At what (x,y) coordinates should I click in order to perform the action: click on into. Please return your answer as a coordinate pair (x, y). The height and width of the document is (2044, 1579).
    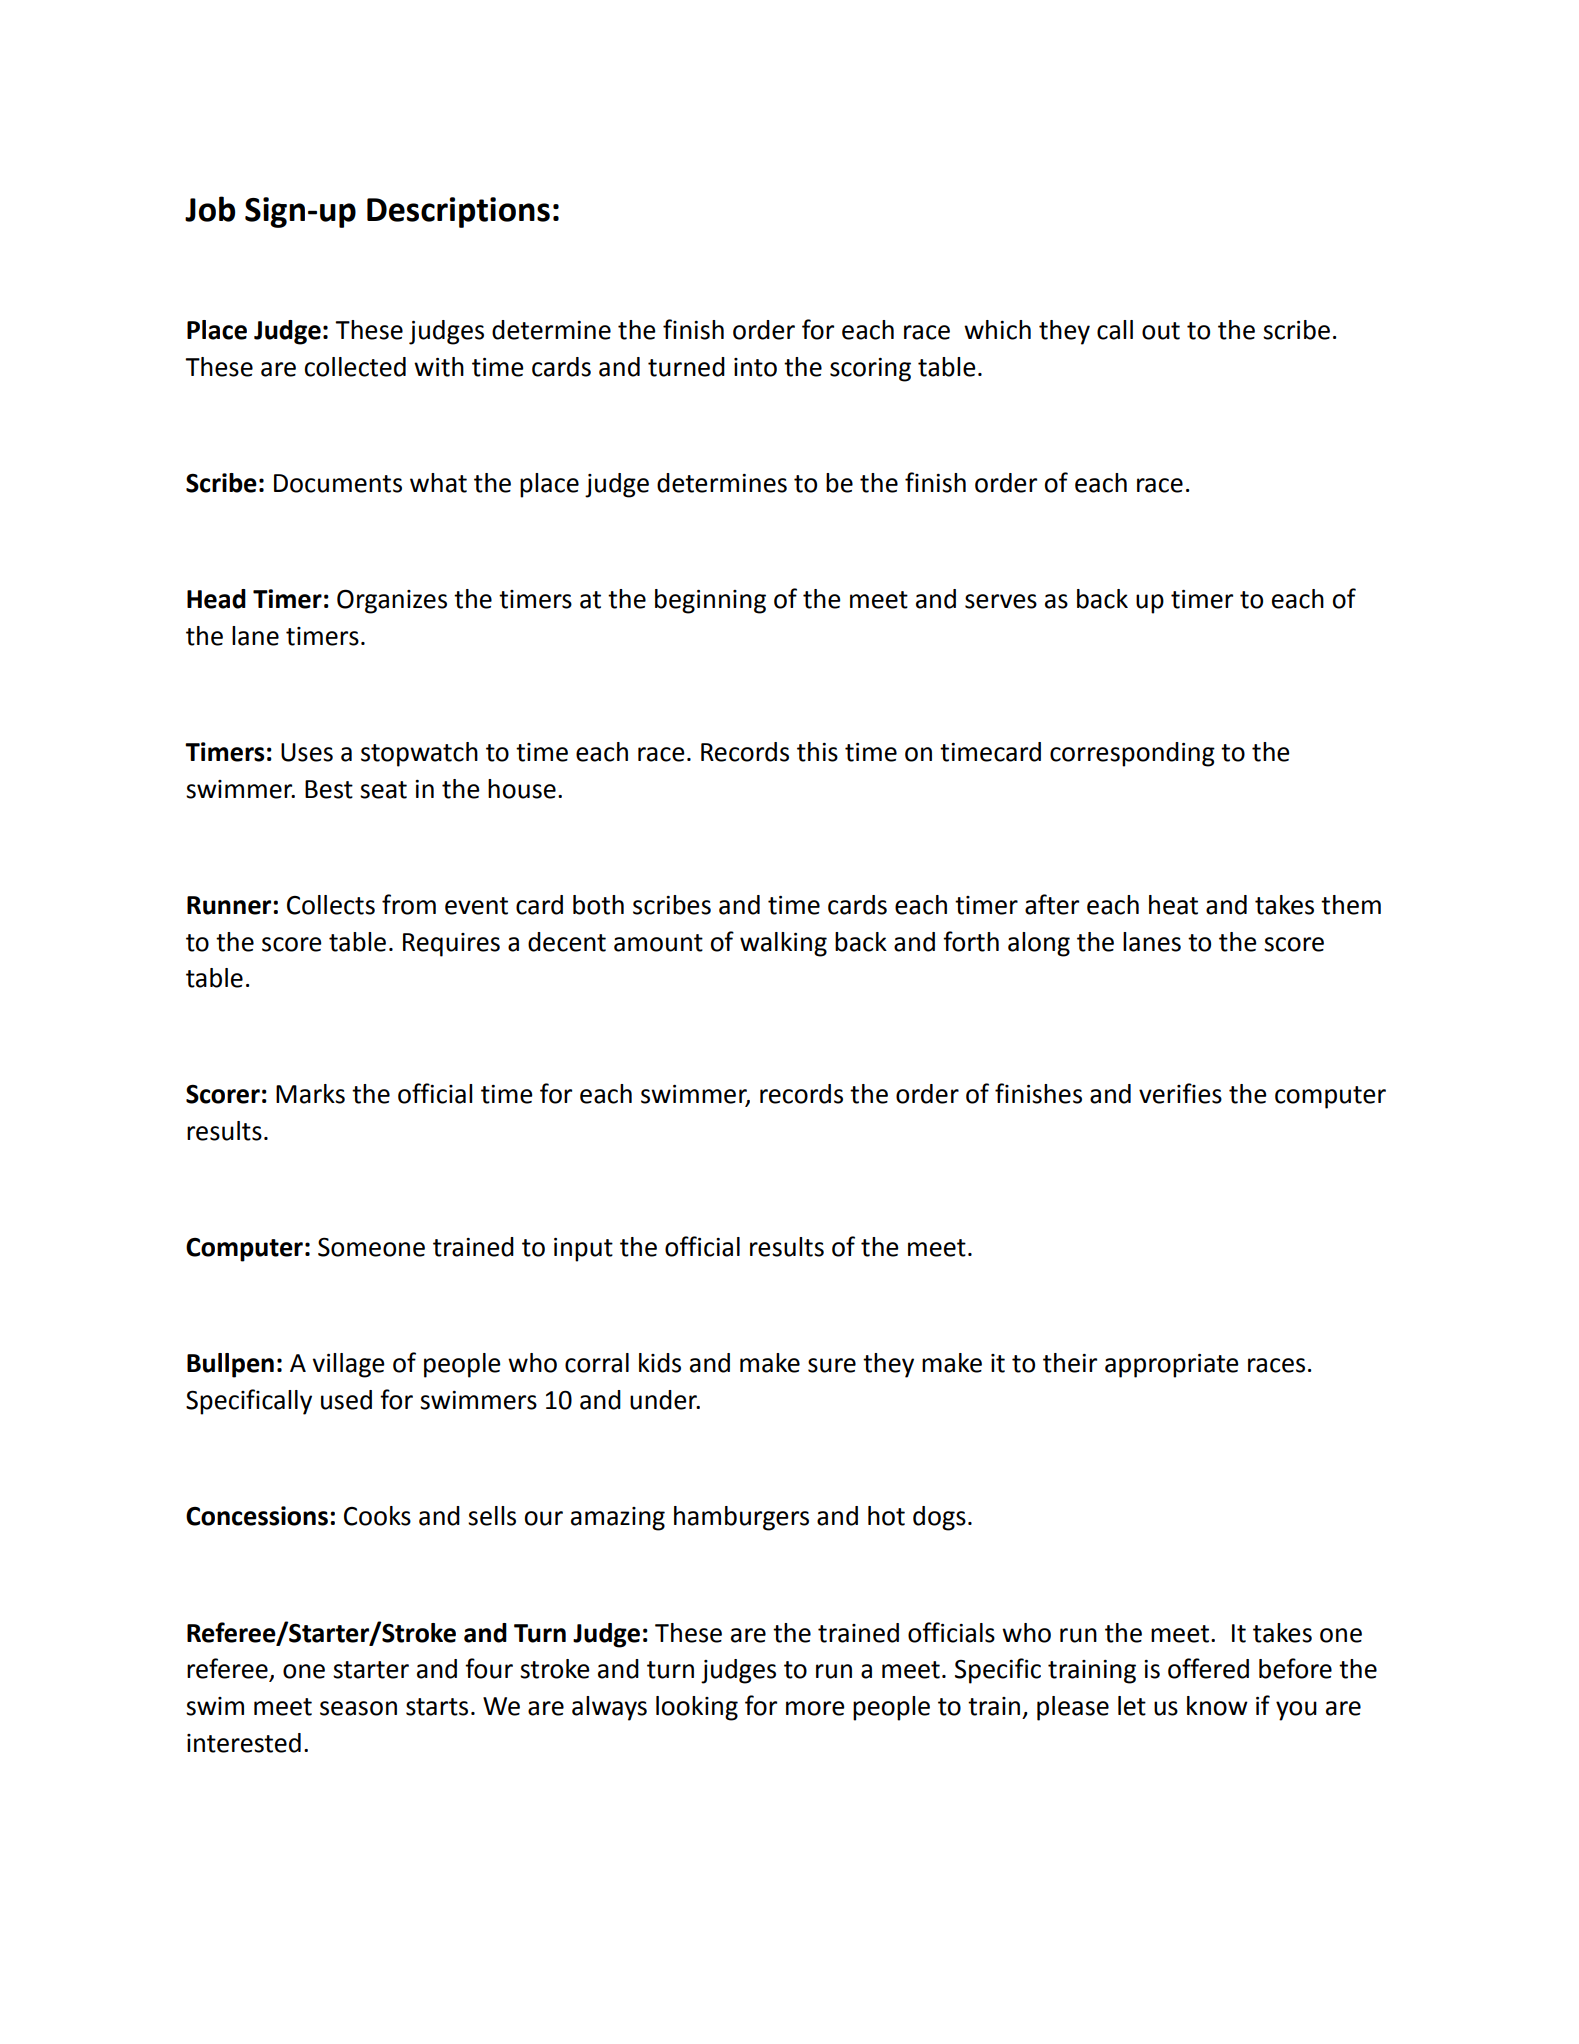
    Looking at the image, I should click on (755, 367).
